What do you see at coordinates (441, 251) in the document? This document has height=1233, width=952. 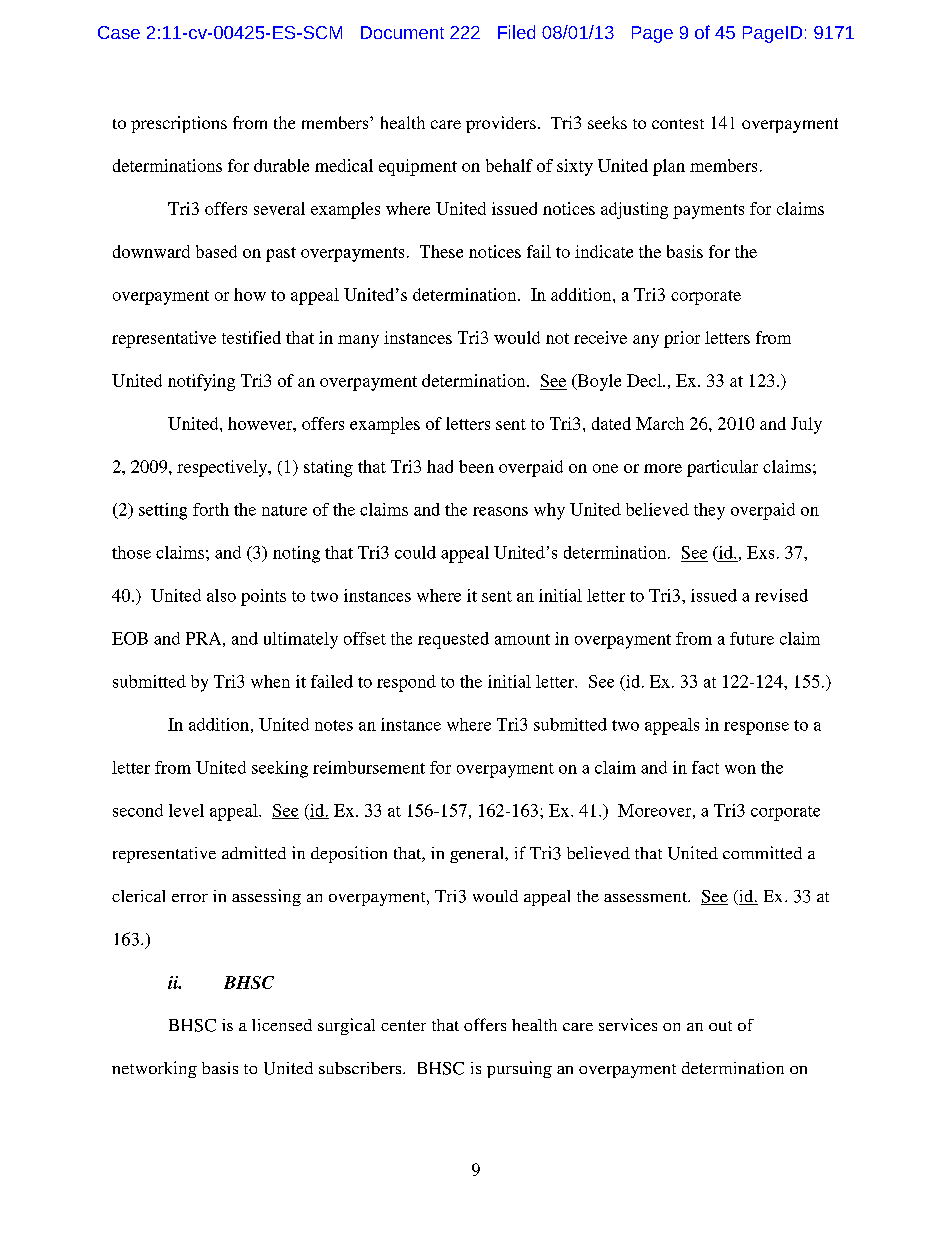 I see `These` at bounding box center [441, 251].
